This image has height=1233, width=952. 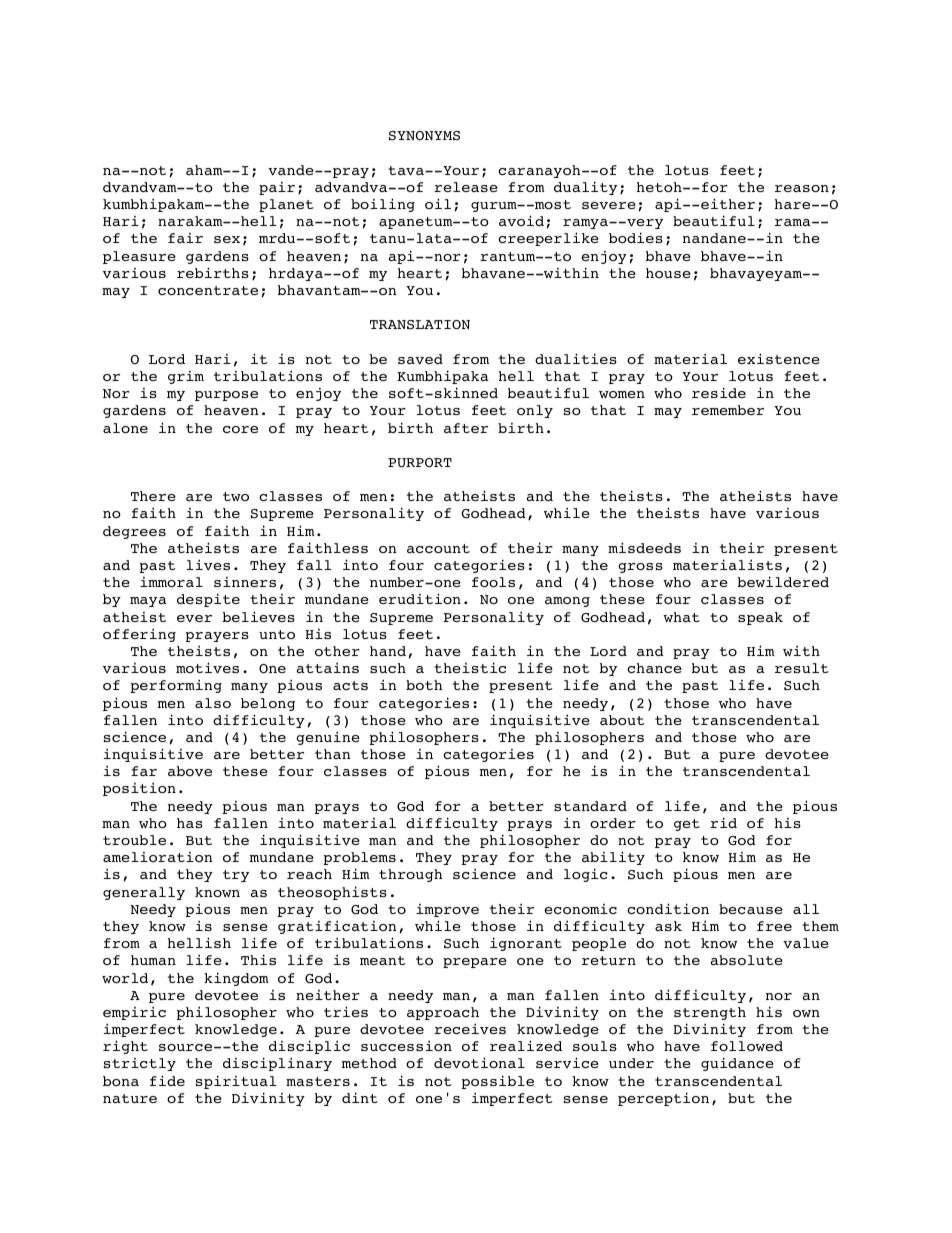 I want to click on spiritual, so click(x=236, y=1082).
